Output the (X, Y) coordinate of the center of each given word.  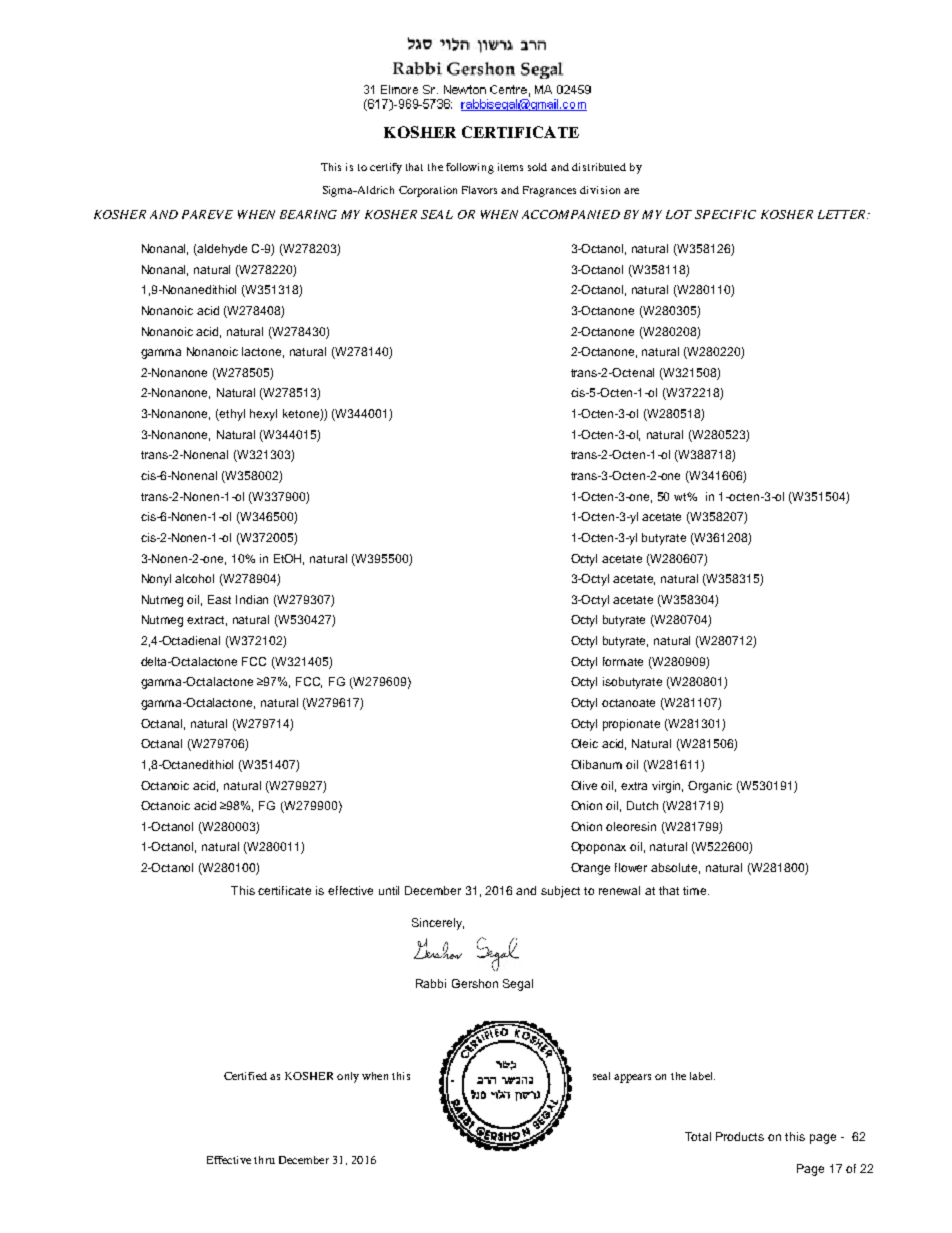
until (389, 890)
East (219, 599)
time (696, 890)
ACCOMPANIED (571, 214)
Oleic (584, 743)
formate (623, 661)
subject (560, 892)
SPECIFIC (725, 214)
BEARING (308, 214)
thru (264, 1160)
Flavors (479, 190)
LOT (679, 214)
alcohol (194, 578)
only (348, 1077)
